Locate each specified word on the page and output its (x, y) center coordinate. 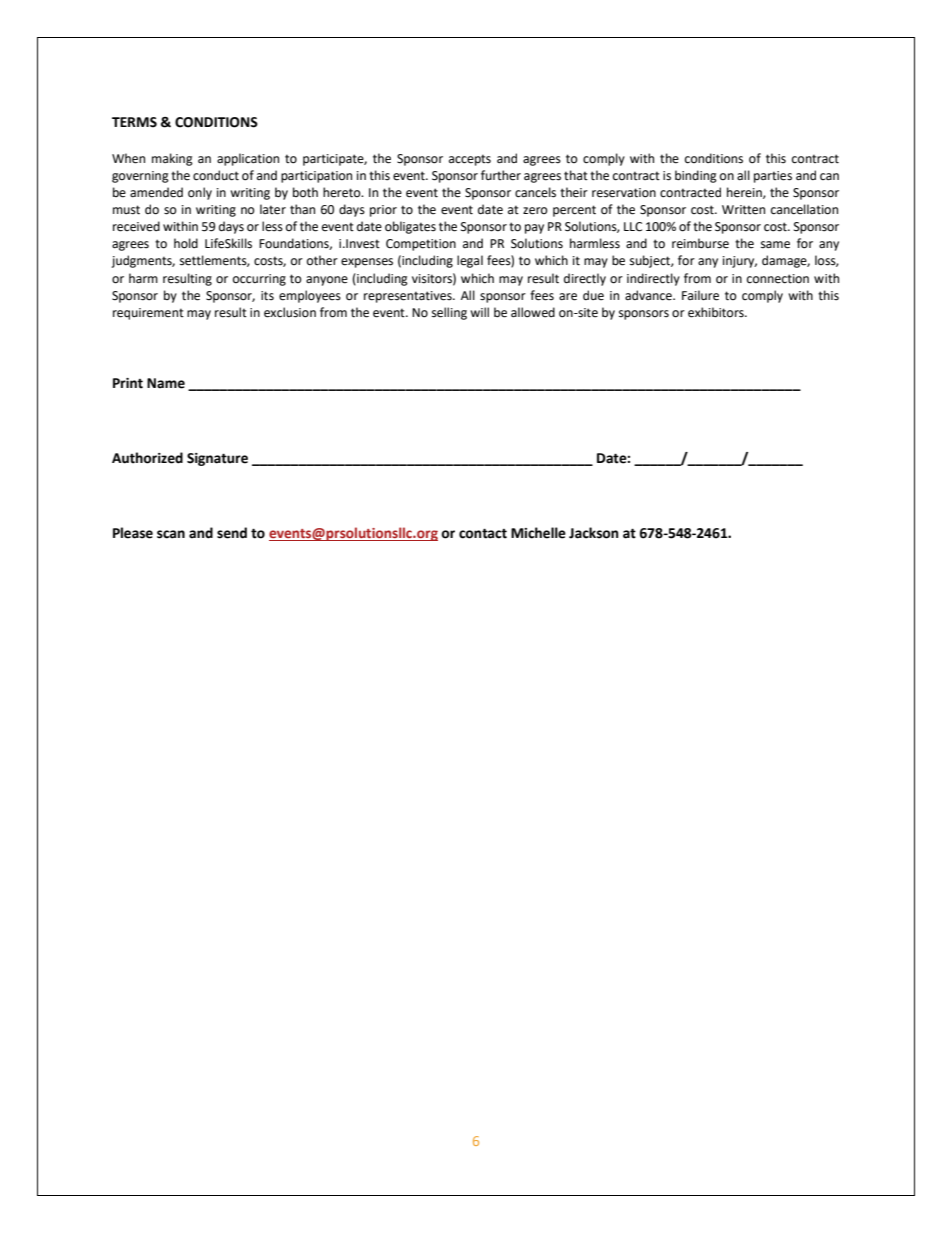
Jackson (594, 533)
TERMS (134, 122)
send (232, 533)
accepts (470, 160)
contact (483, 533)
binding (696, 176)
